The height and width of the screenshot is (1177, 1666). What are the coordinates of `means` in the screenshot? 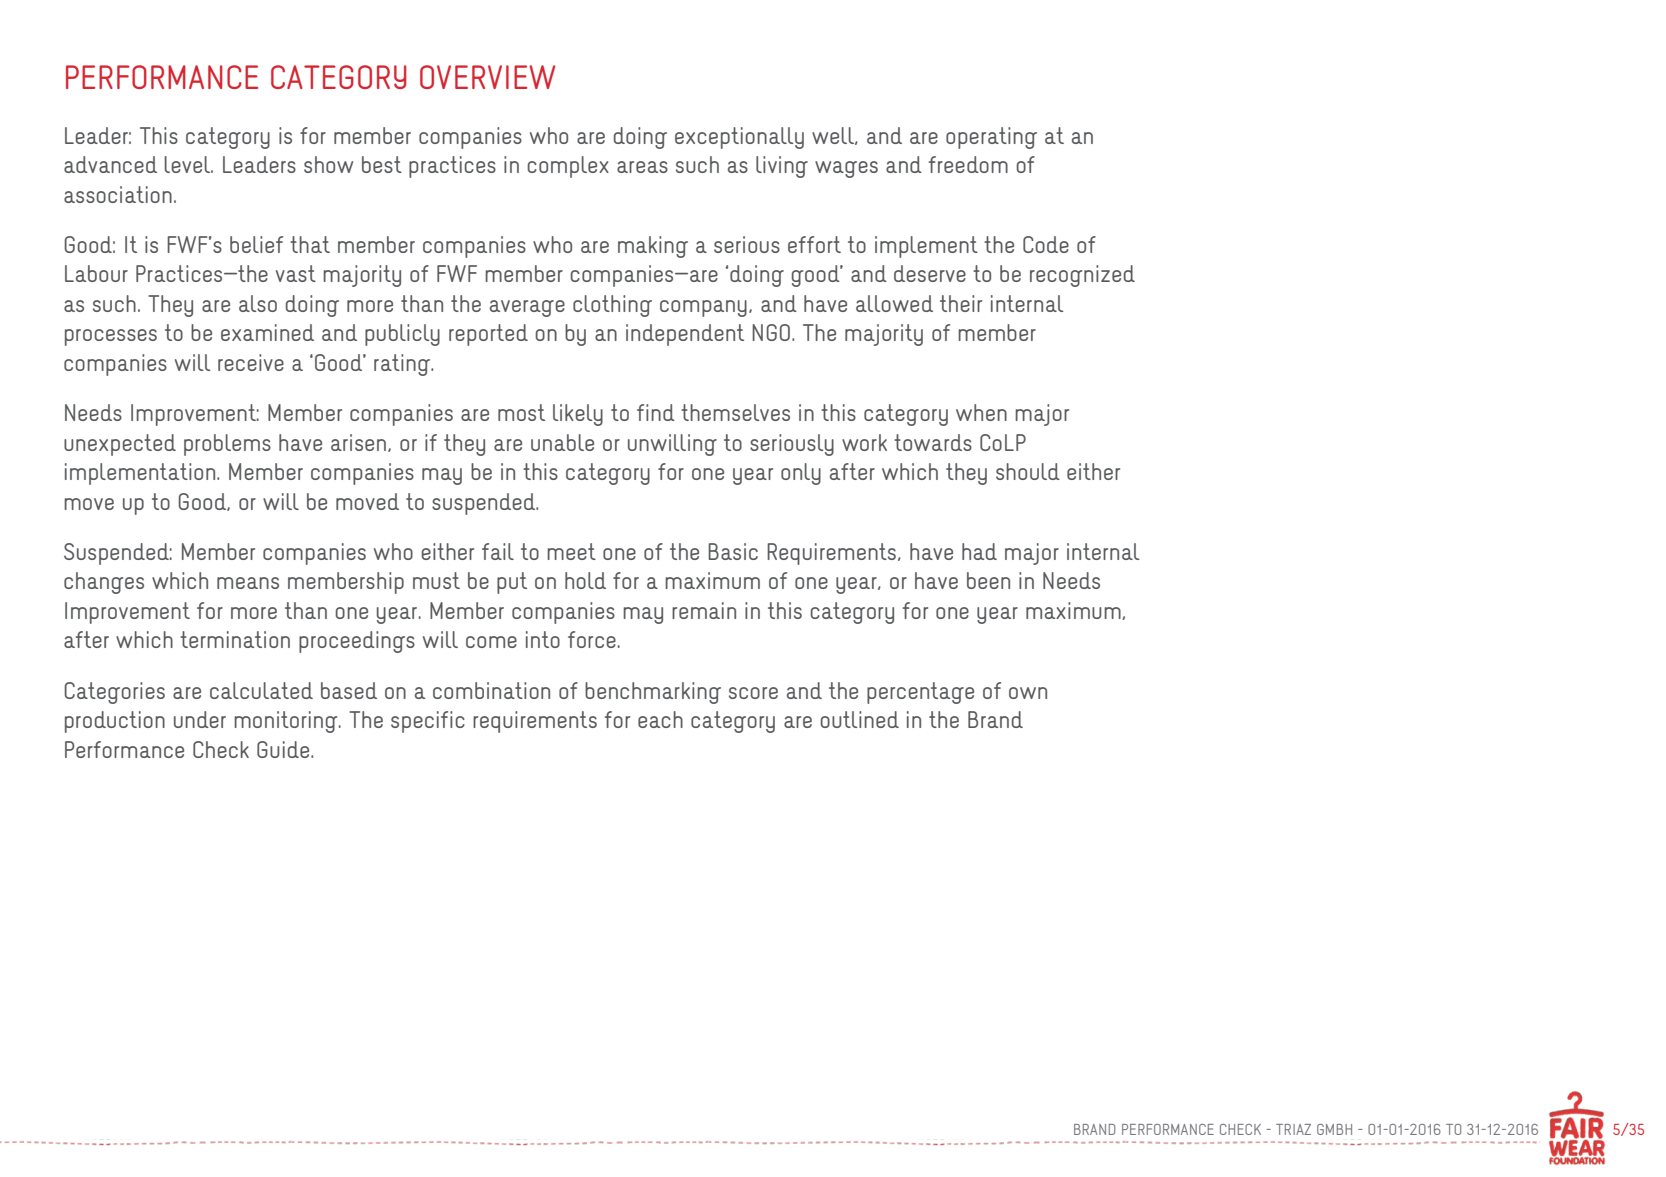 It's located at (248, 583).
